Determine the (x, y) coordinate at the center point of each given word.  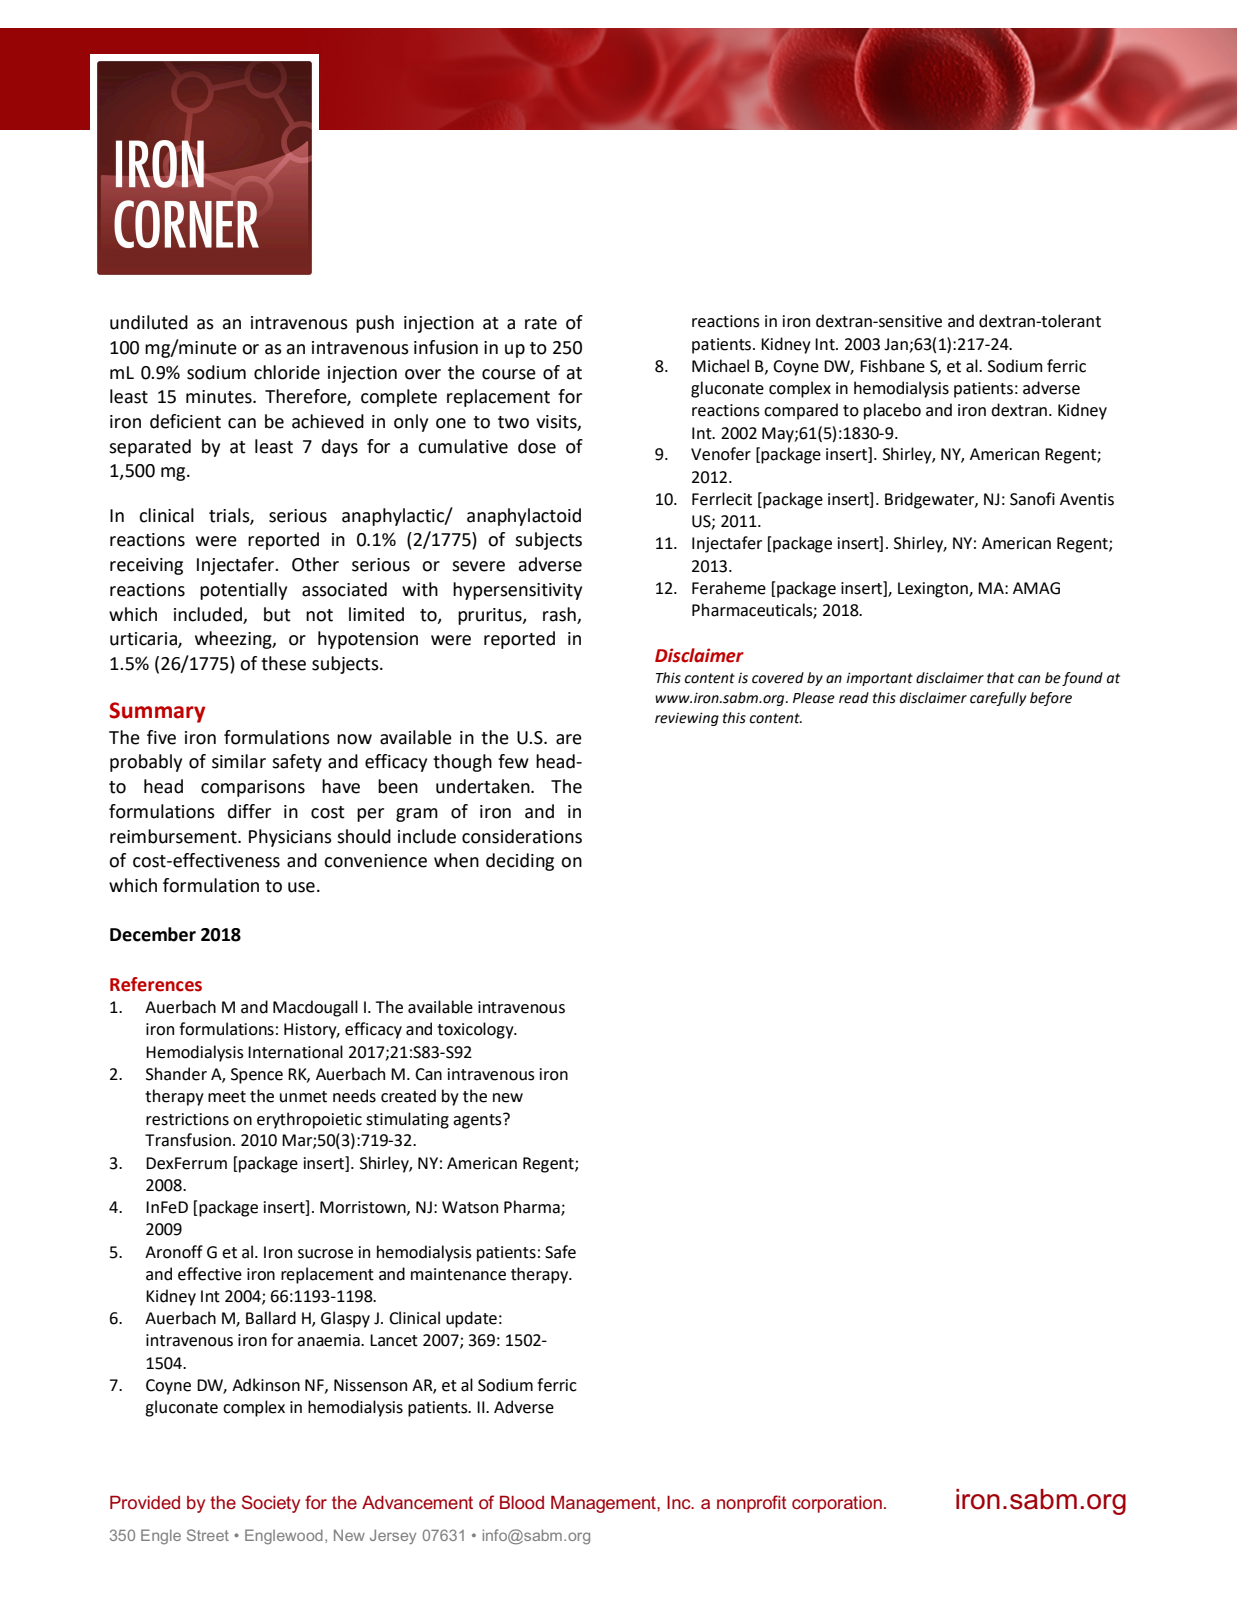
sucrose (325, 1254)
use (301, 887)
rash (559, 614)
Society (271, 1504)
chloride (287, 372)
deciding (520, 862)
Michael (720, 366)
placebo (892, 411)
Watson (470, 1207)
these (283, 663)
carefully (998, 699)
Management (604, 1504)
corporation (837, 1504)
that (1000, 678)
